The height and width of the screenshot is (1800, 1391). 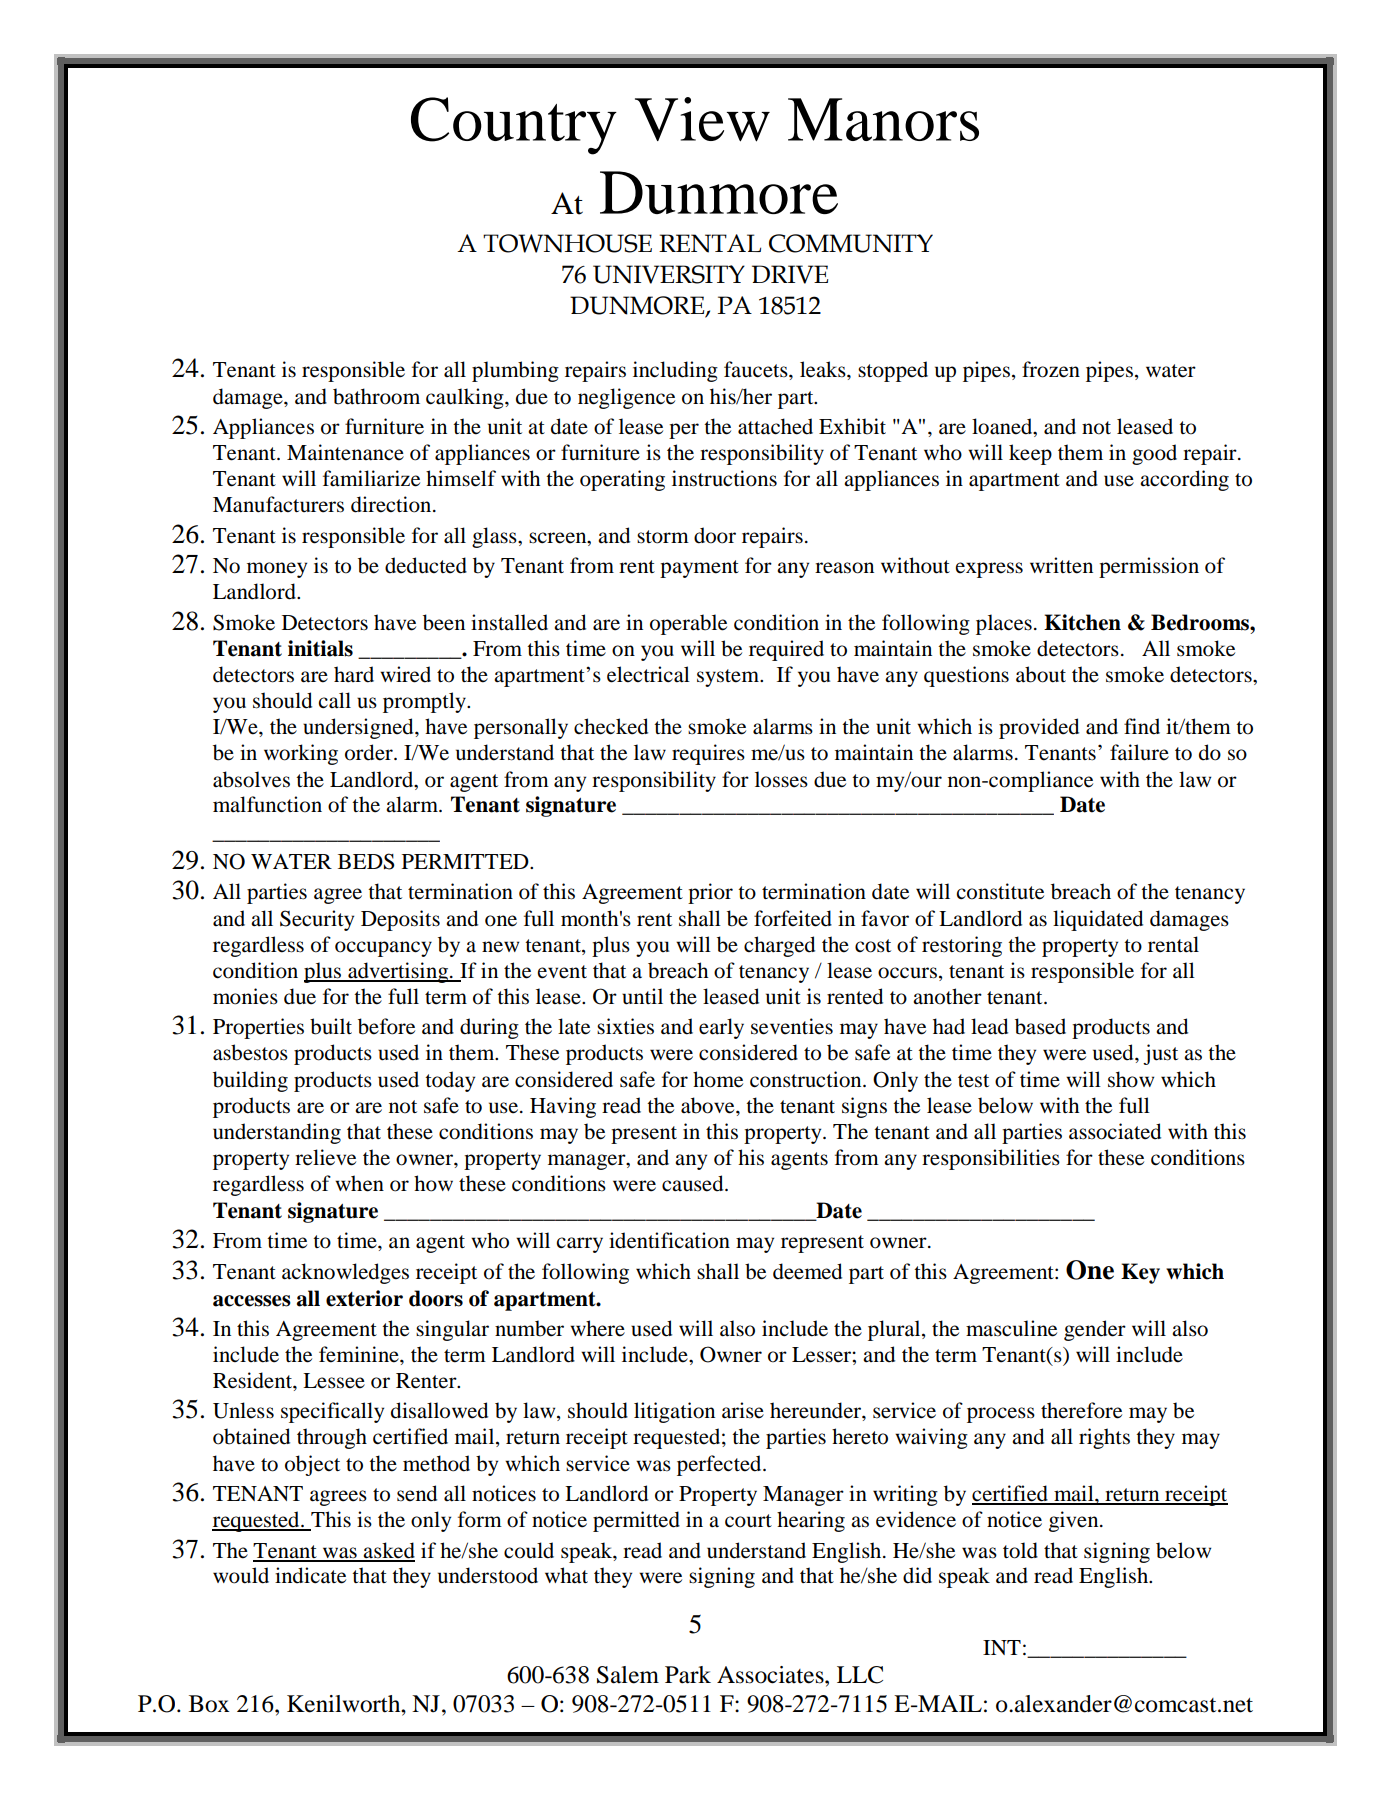 What do you see at coordinates (710, 893) in the screenshot?
I see `prior` at bounding box center [710, 893].
